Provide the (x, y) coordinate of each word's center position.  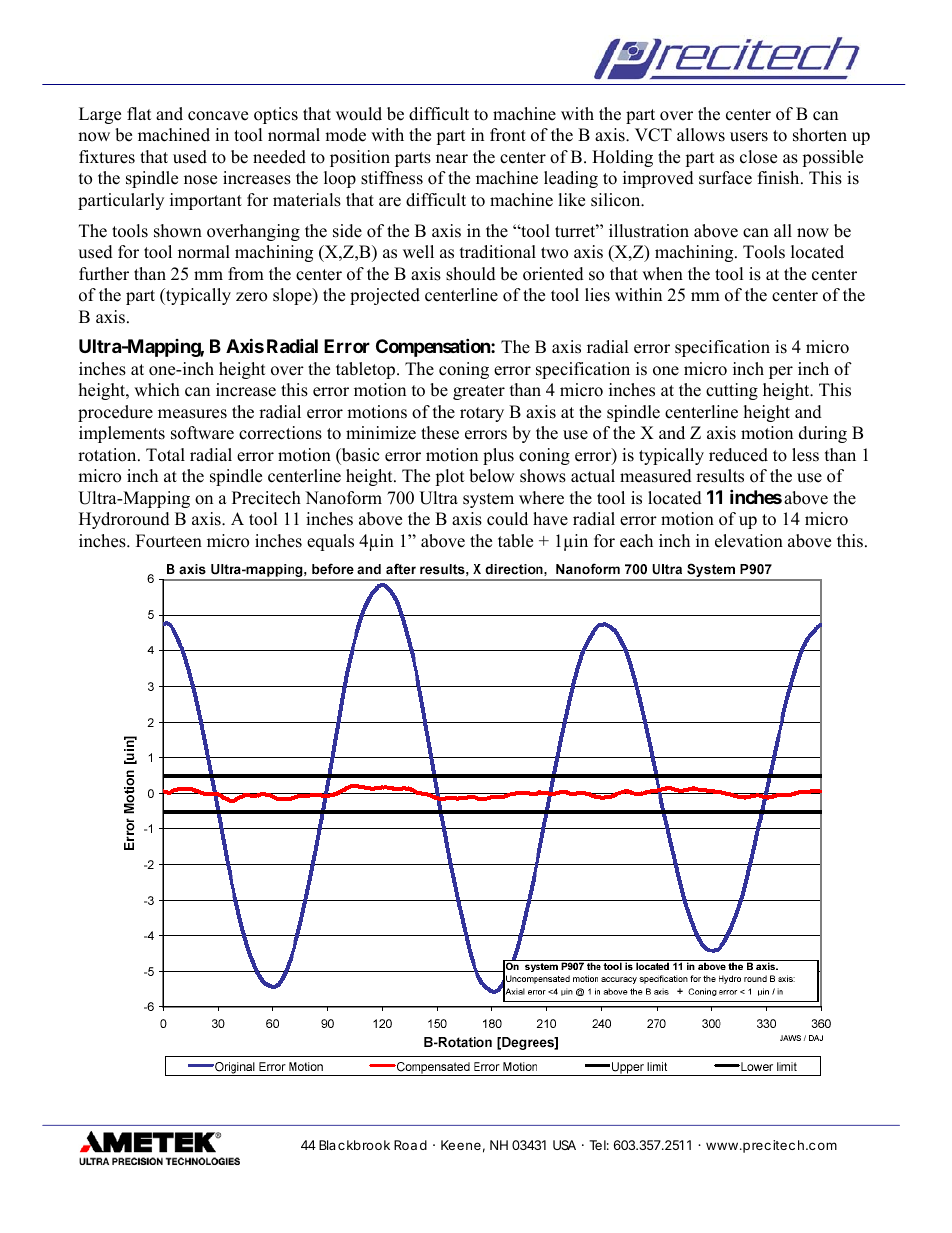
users (749, 137)
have (550, 519)
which (157, 390)
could (507, 519)
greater (479, 392)
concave (218, 116)
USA (564, 1145)
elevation (749, 541)
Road (410, 1145)
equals (330, 542)
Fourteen (169, 541)
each (636, 541)
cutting (732, 391)
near (452, 159)
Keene (461, 1145)
